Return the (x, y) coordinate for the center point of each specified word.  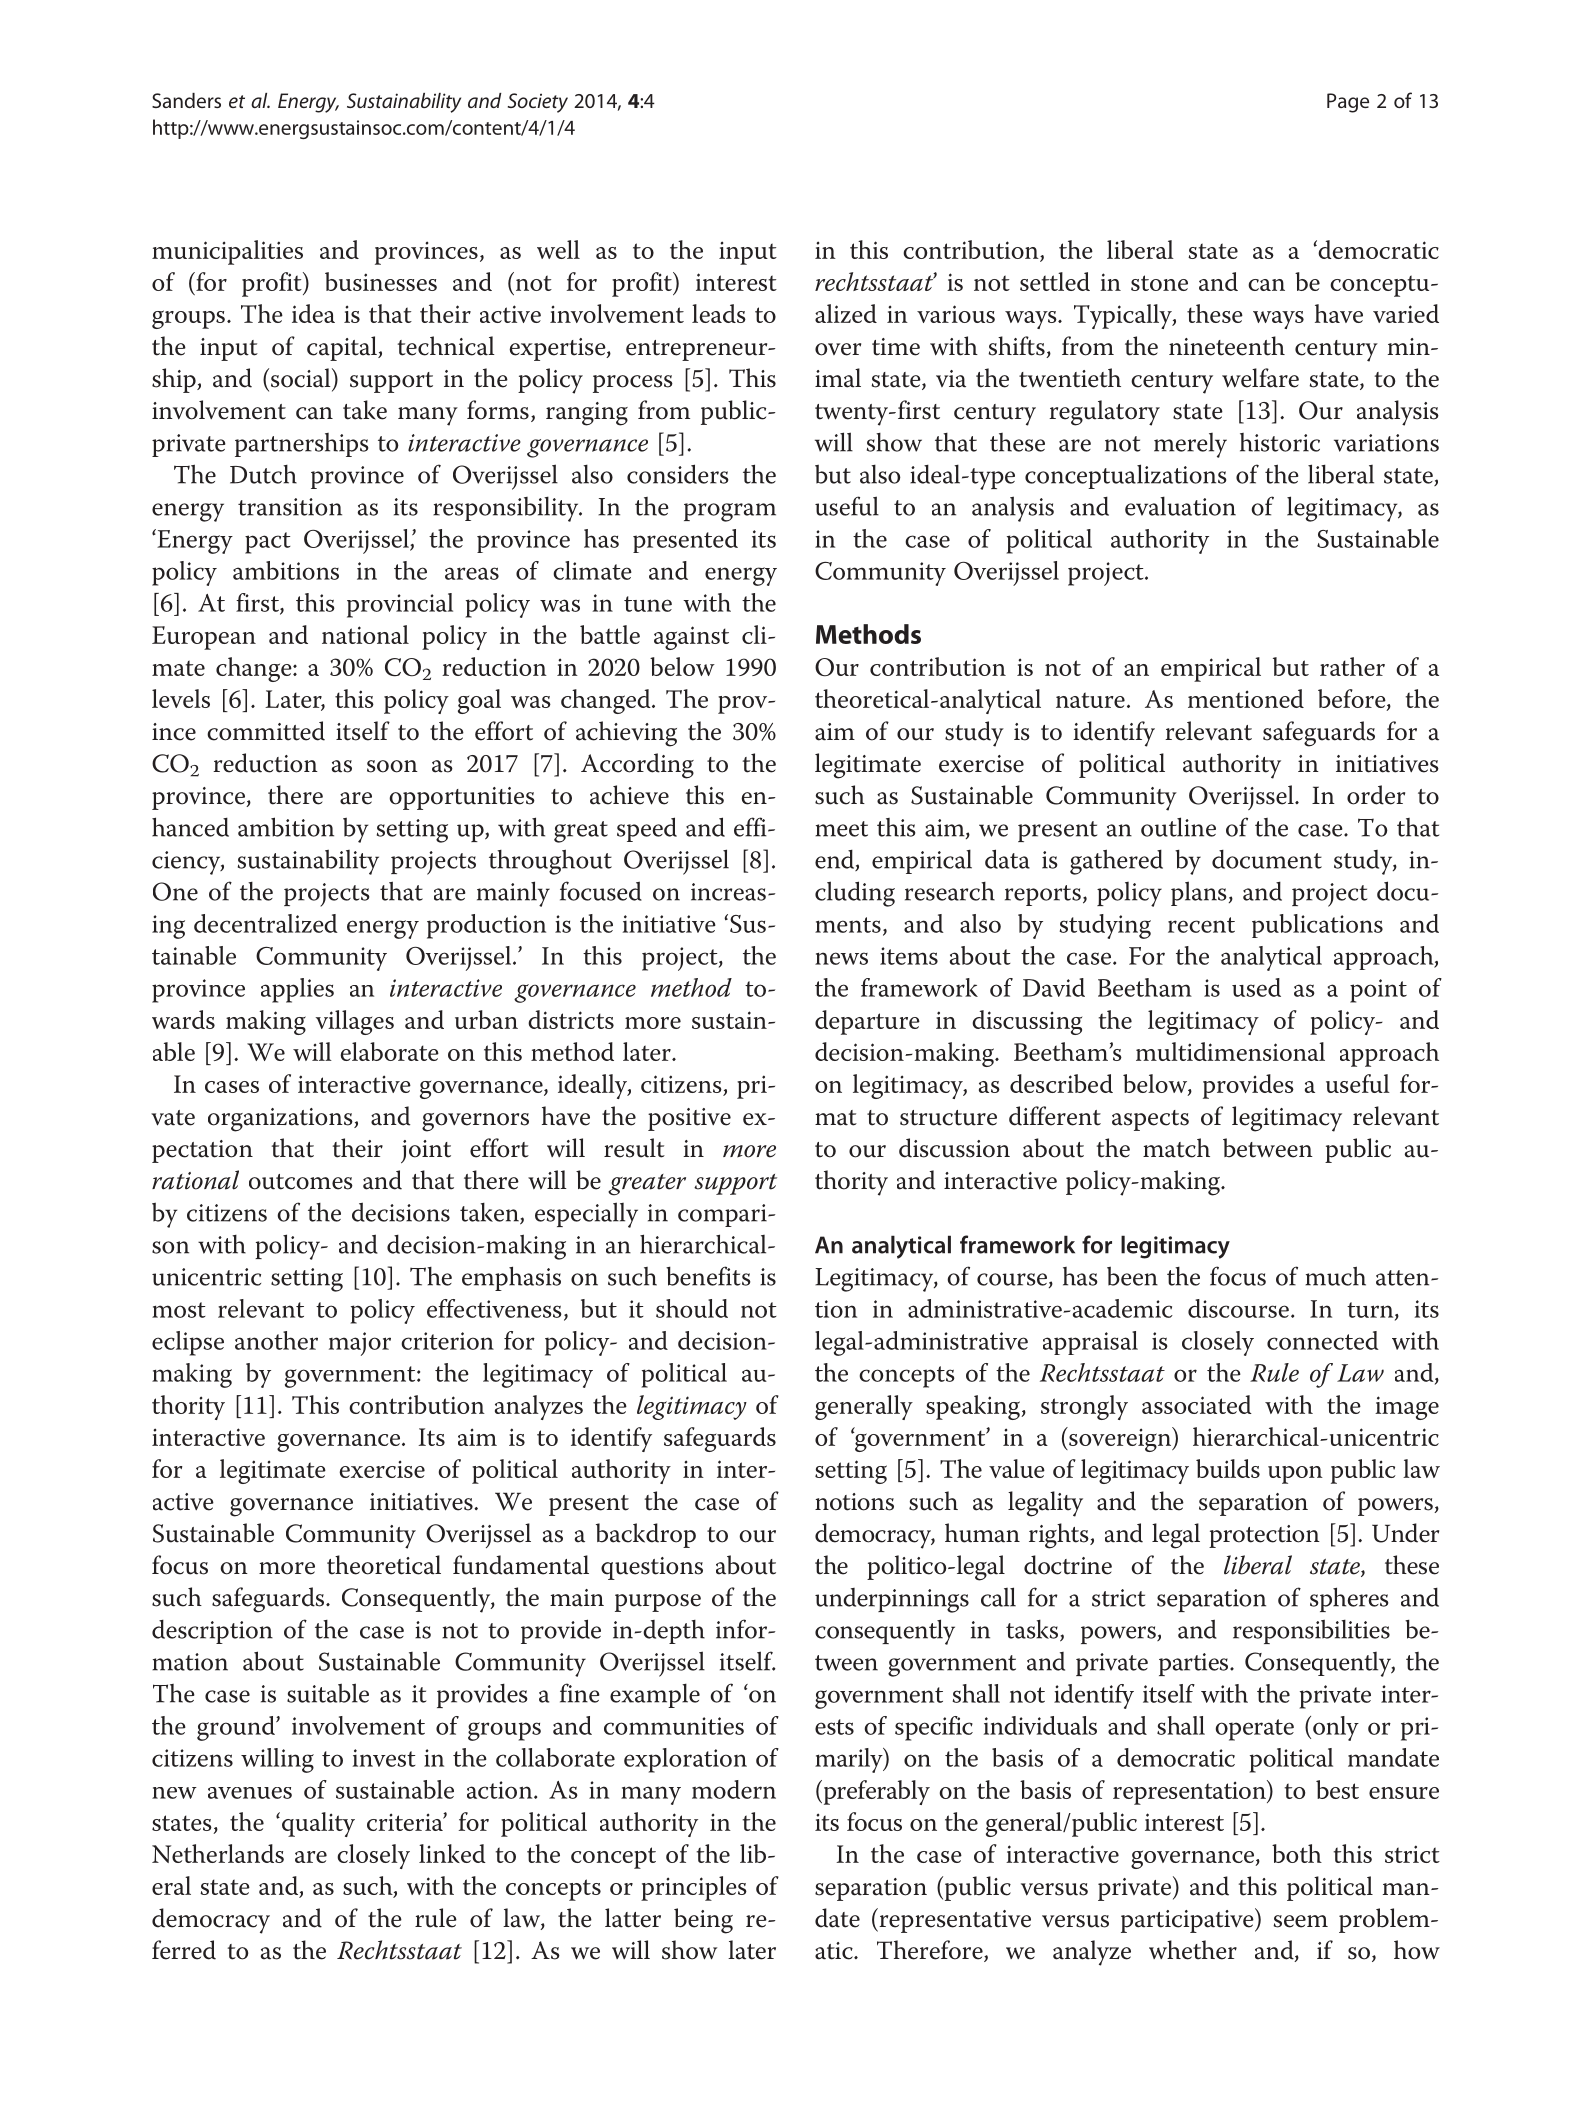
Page (1348, 103)
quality (317, 1824)
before (1353, 700)
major (360, 1344)
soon (392, 766)
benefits (708, 1276)
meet (841, 829)
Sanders (186, 100)
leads (719, 313)
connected (1323, 1340)
